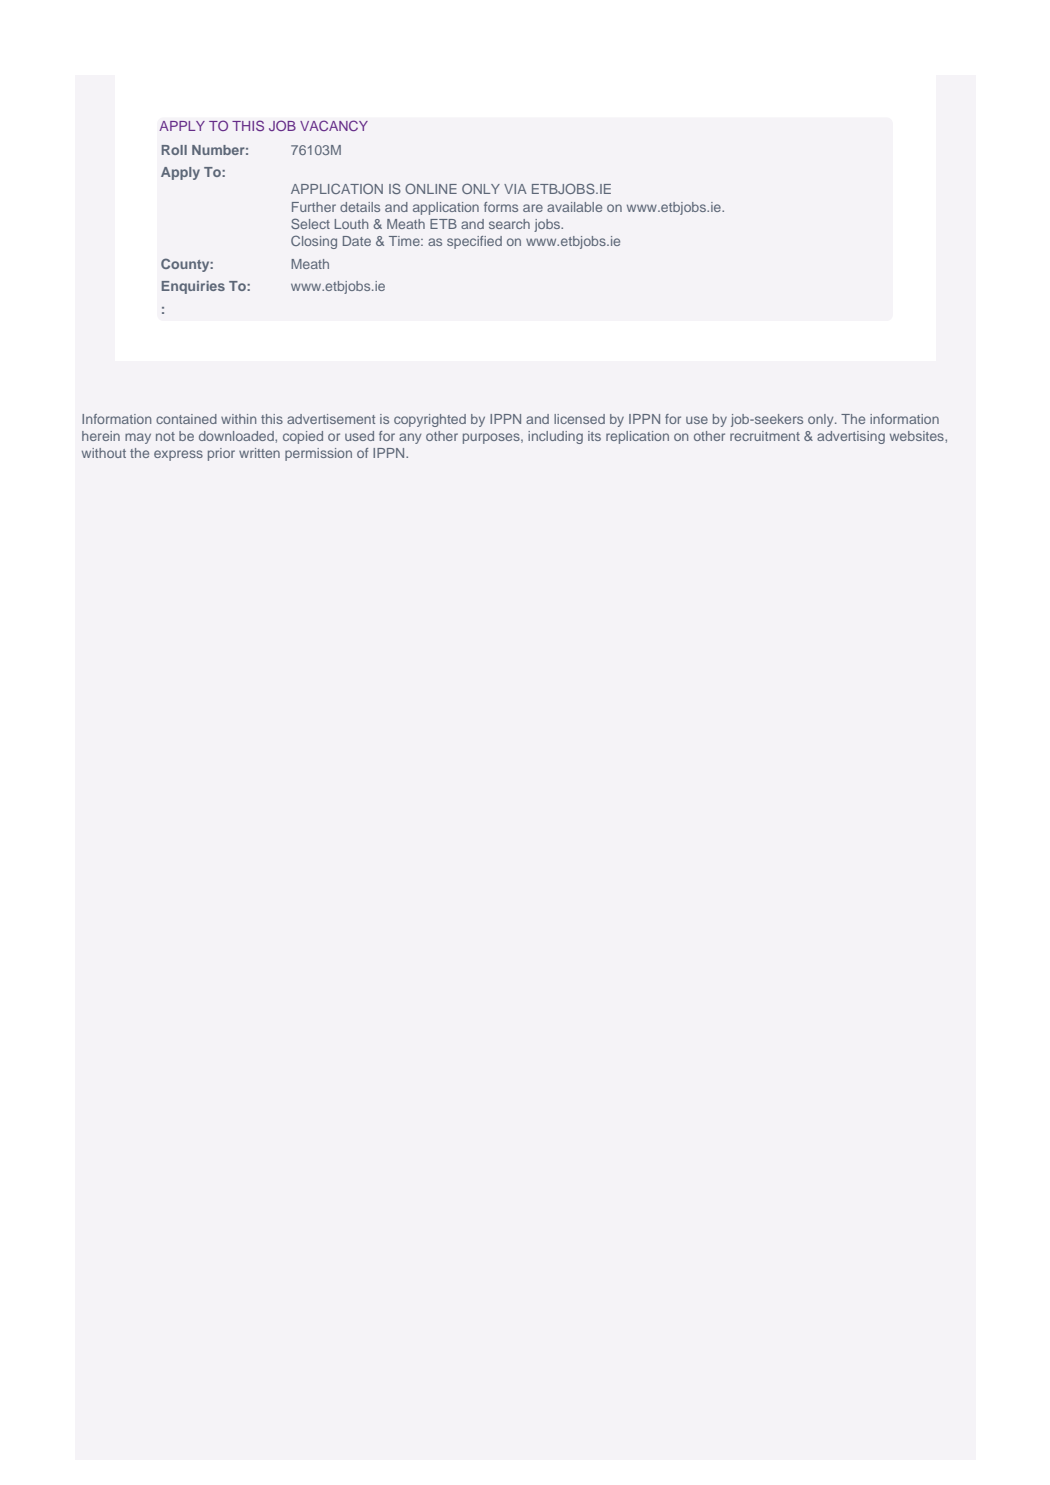  I want to click on Roll, so click(174, 150).
